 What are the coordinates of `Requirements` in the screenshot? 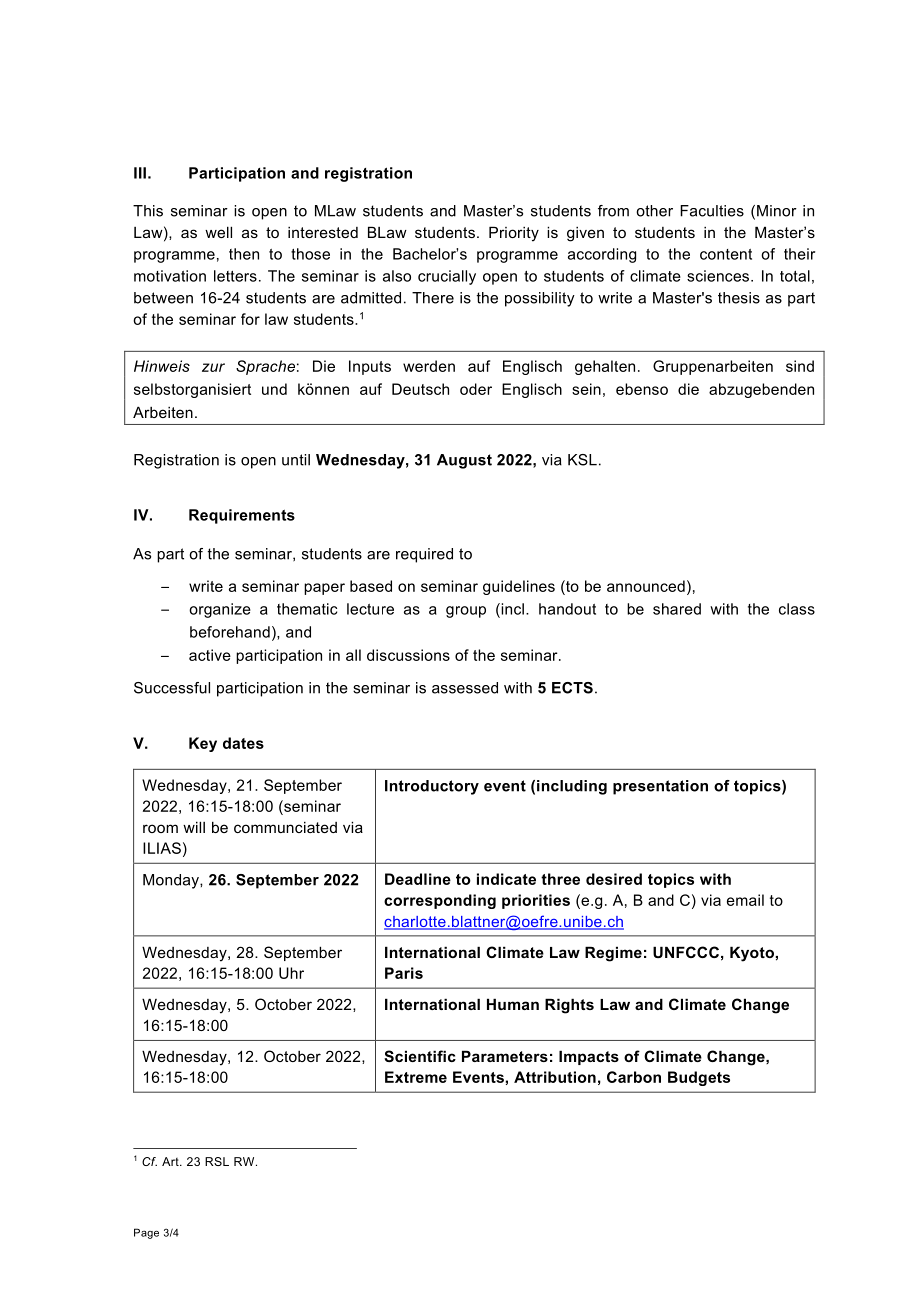 It's located at (242, 516).
